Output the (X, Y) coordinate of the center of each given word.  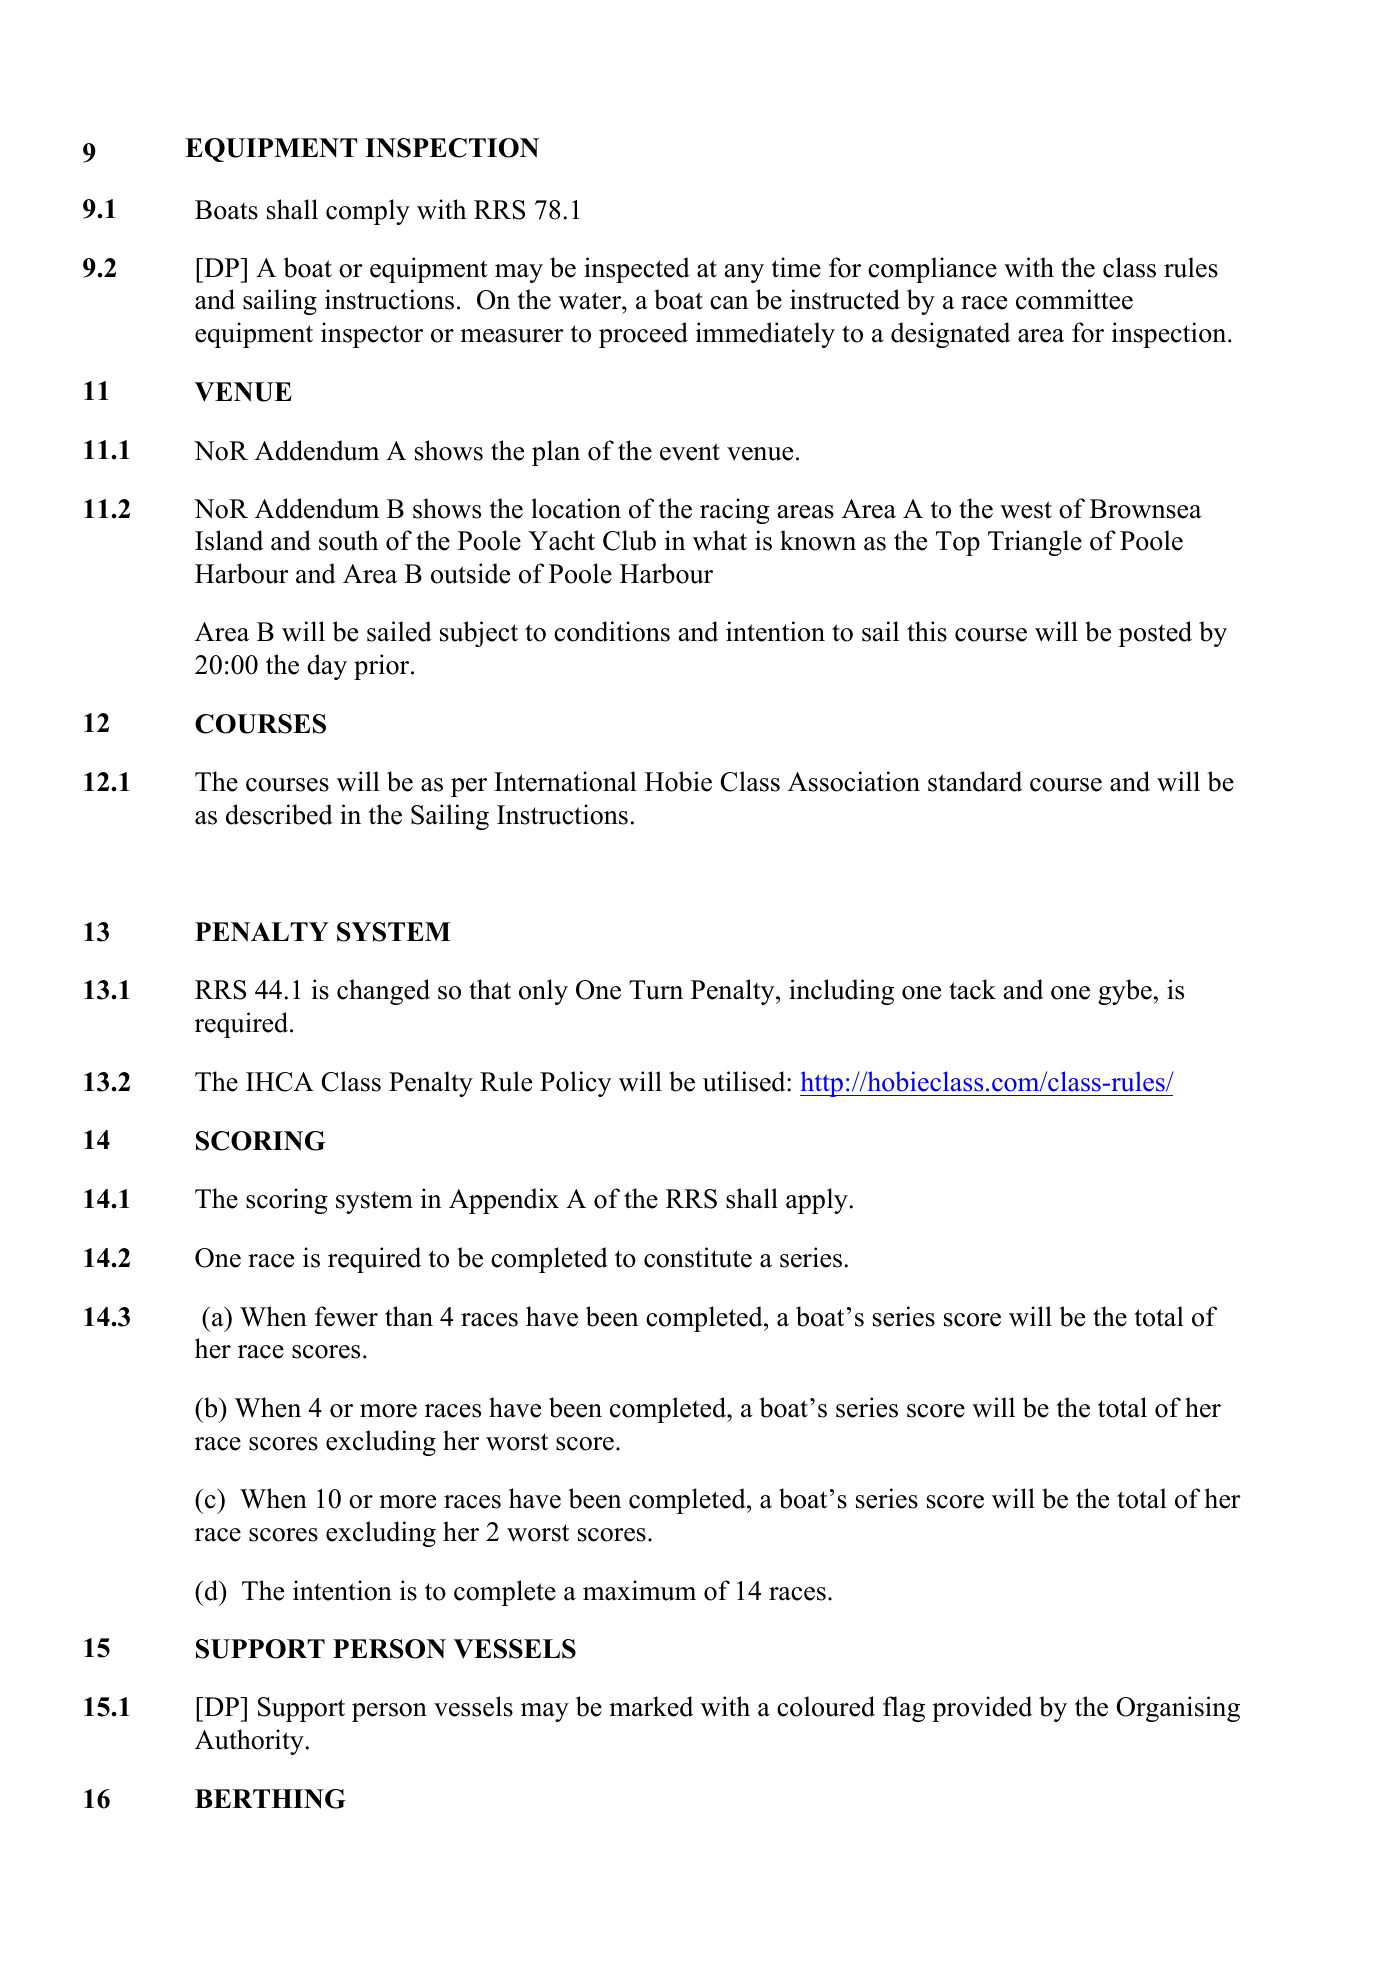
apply (817, 1201)
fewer (346, 1316)
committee (1074, 299)
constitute (698, 1257)
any (744, 273)
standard (975, 781)
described (279, 814)
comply (368, 212)
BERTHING (270, 1799)
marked (651, 1706)
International (565, 781)
